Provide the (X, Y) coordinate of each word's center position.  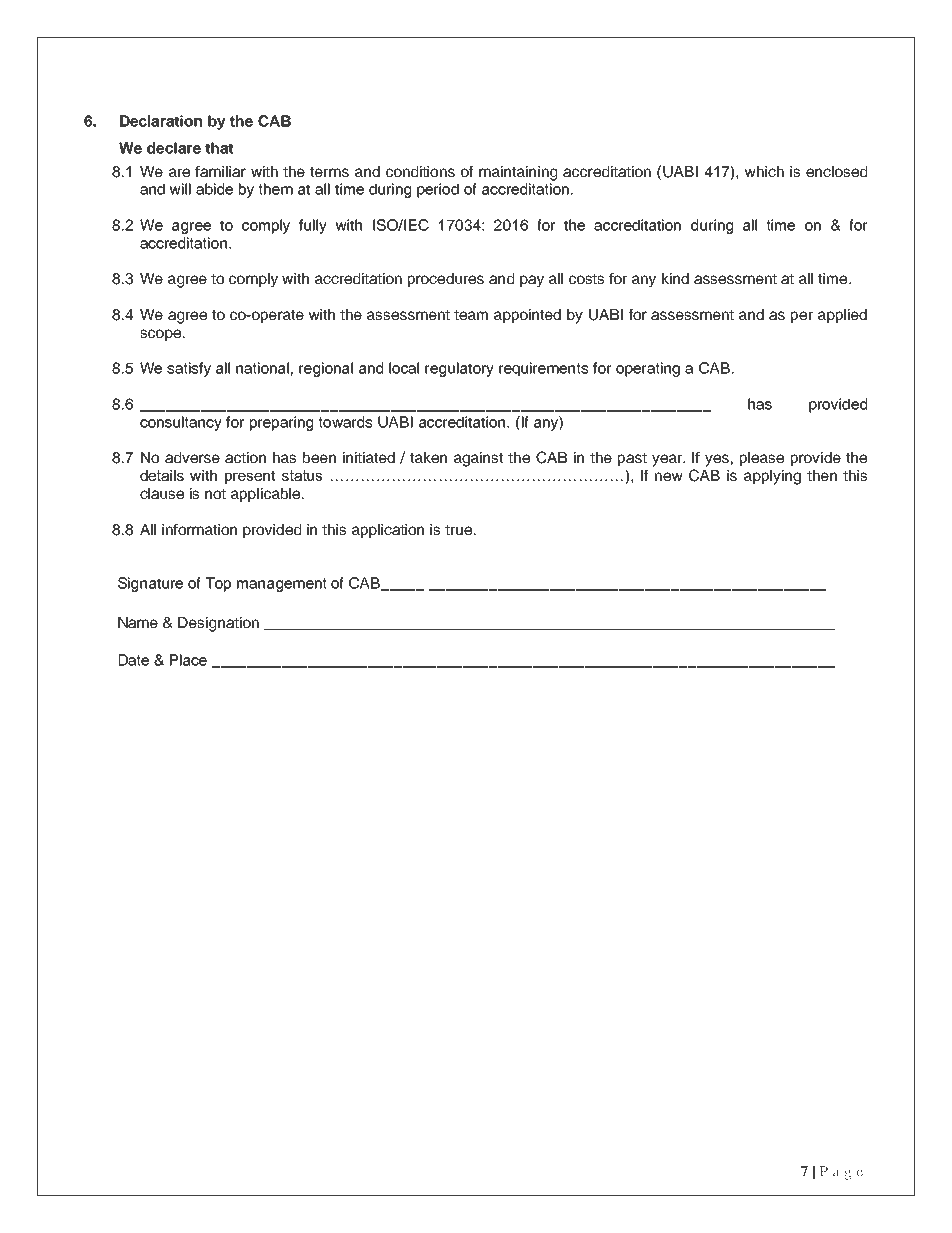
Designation (218, 624)
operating (648, 369)
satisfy (189, 369)
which (764, 171)
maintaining (518, 173)
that (219, 148)
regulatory (459, 369)
